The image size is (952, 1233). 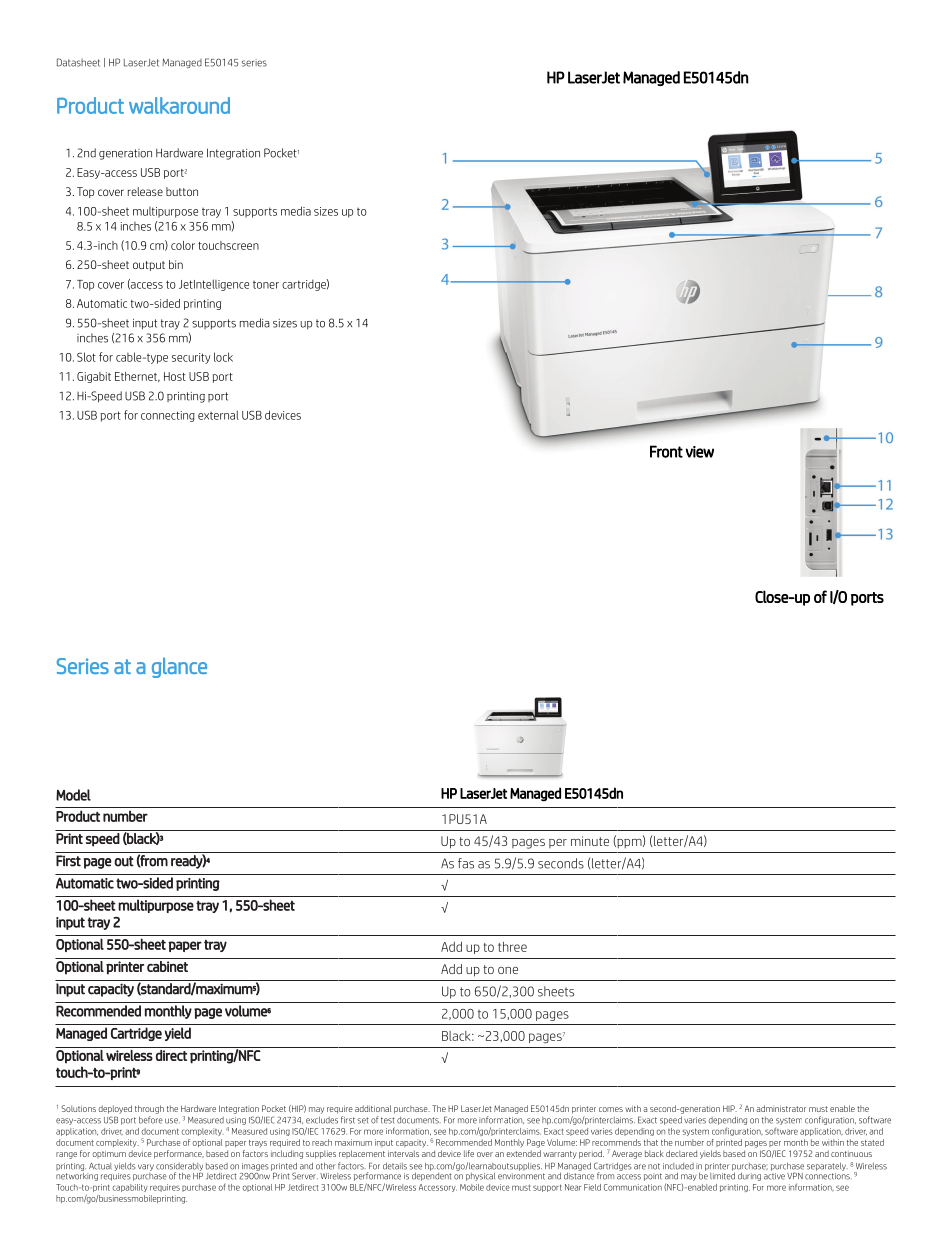 I want to click on walkaround, so click(x=179, y=105).
